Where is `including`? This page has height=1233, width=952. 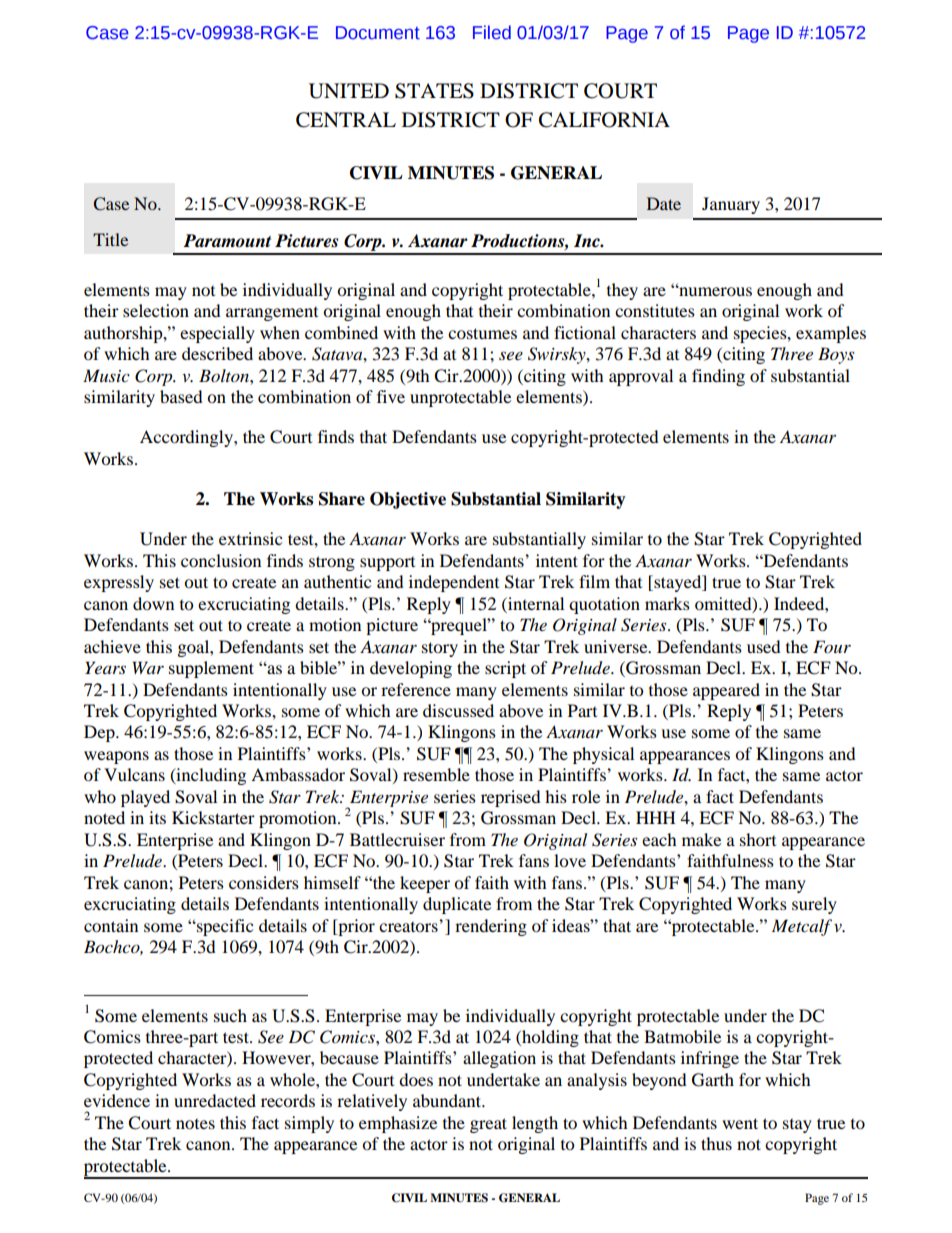
including is located at coordinates (210, 776).
